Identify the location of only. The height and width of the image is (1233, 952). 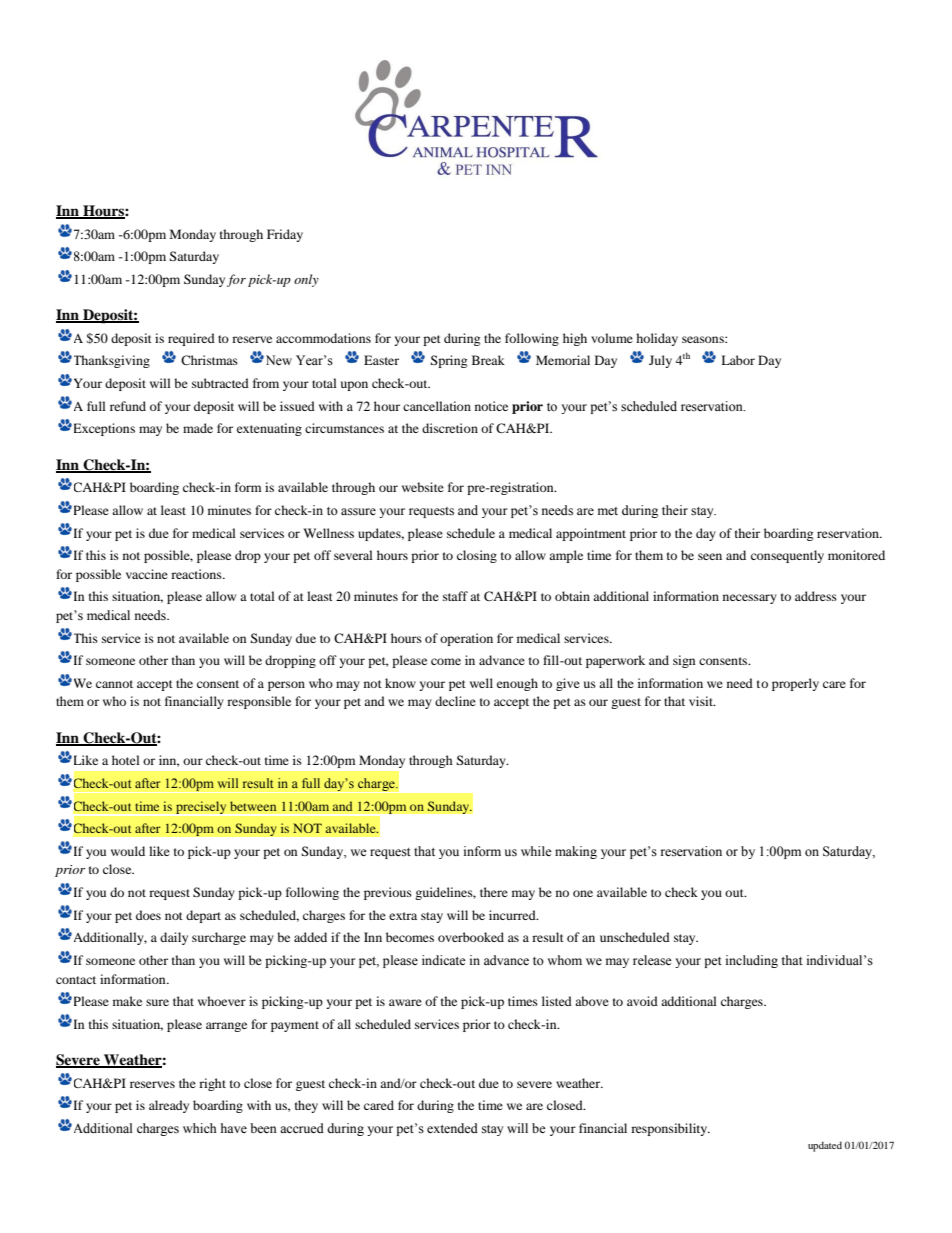
(306, 280).
